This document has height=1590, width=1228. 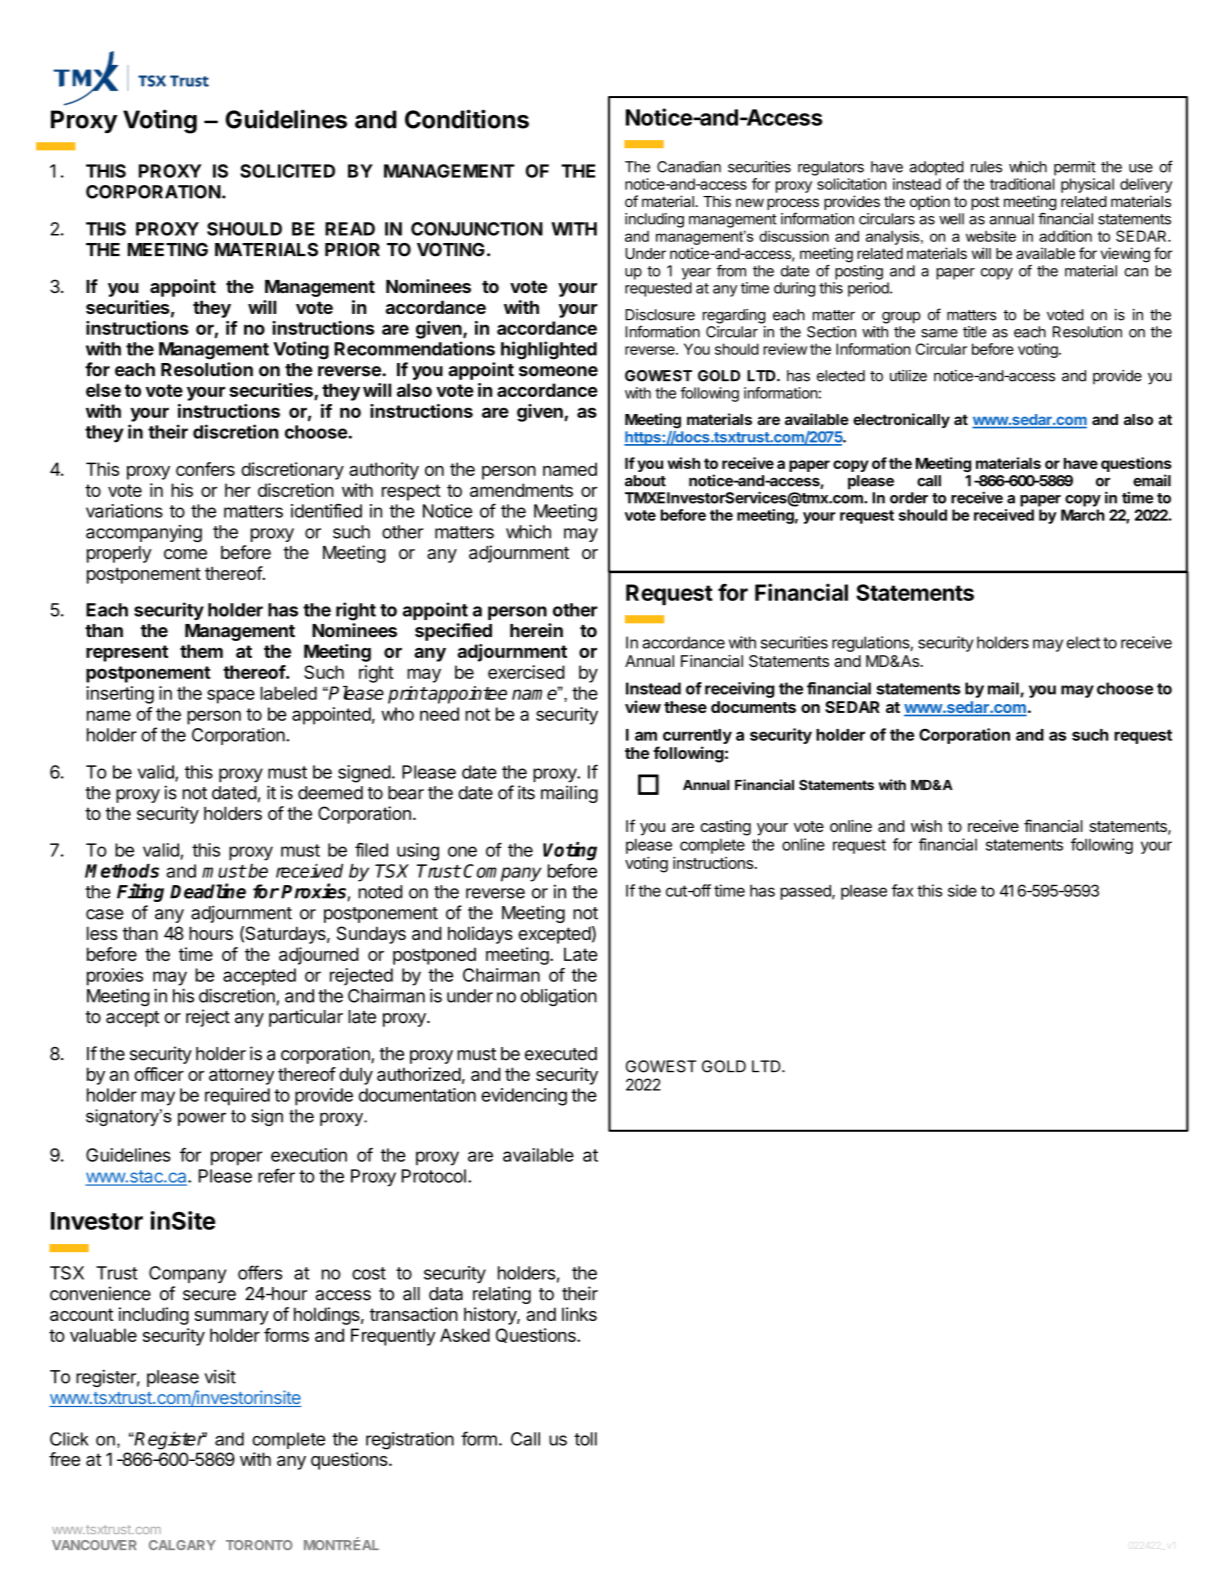 What do you see at coordinates (579, 1314) in the document?
I see `links` at bounding box center [579, 1314].
